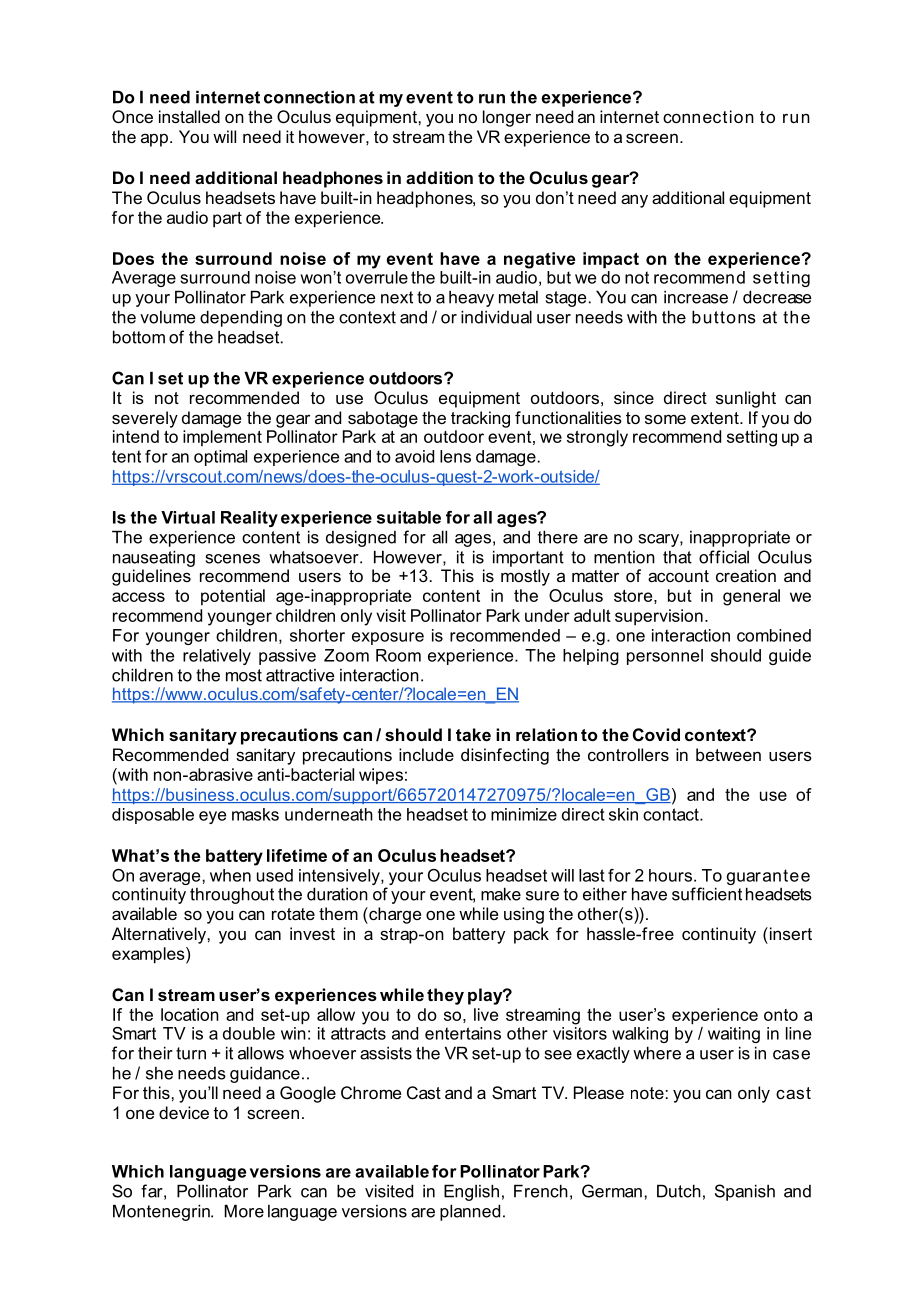  Describe the element at coordinates (665, 657) in the image. I see `personnel` at that location.
